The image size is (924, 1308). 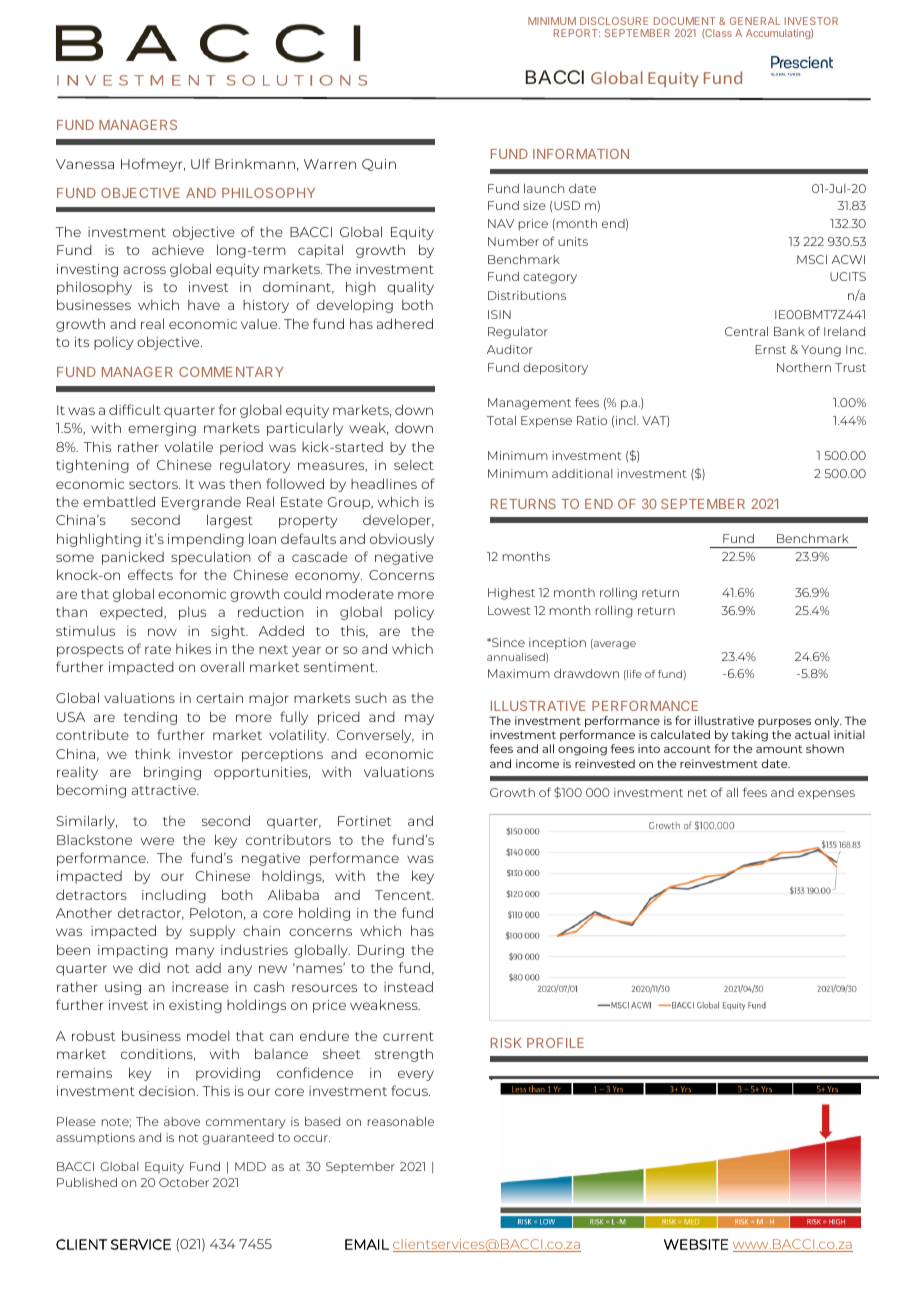 What do you see at coordinates (200, 163) in the screenshot?
I see `Ulf` at bounding box center [200, 163].
